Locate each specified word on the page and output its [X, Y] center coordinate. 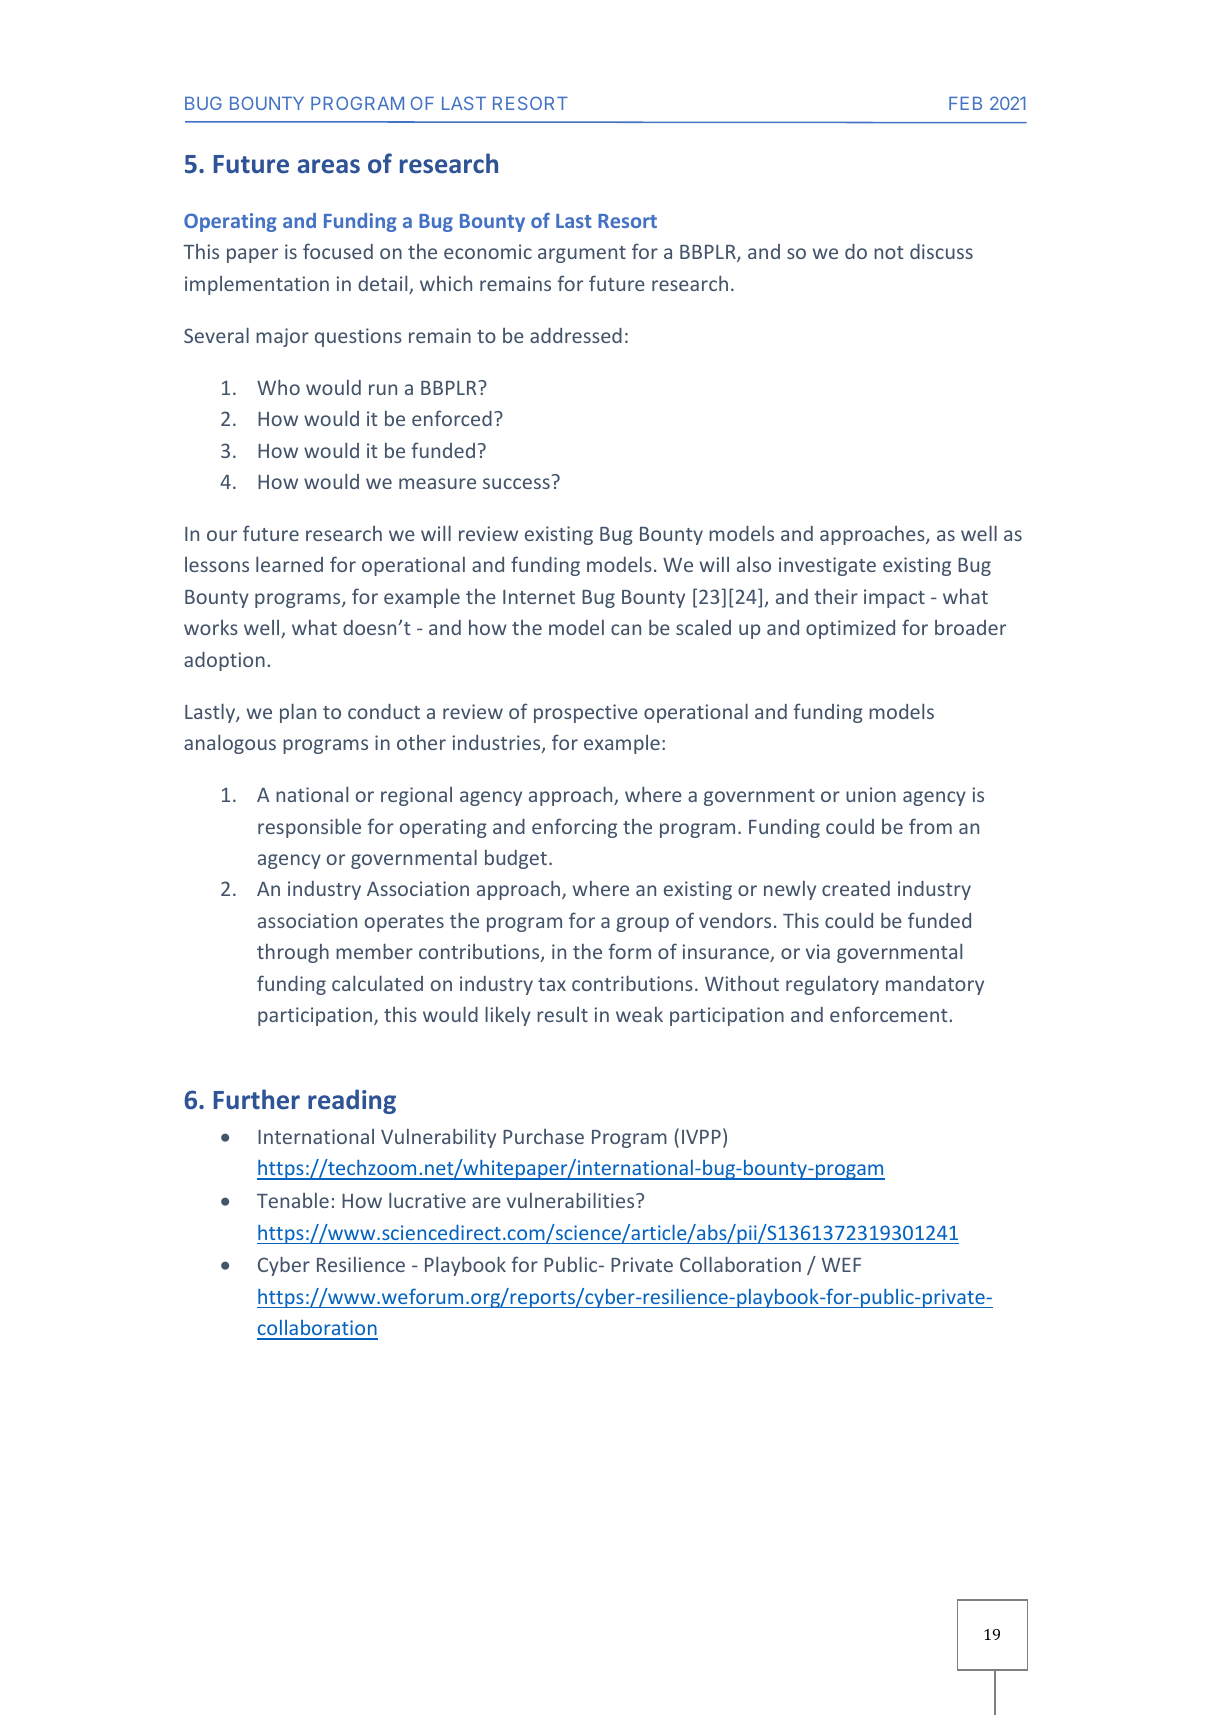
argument [582, 254]
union [871, 794]
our [222, 535]
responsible [309, 828]
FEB [965, 103]
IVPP [701, 1137]
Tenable [293, 1200]
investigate [827, 566]
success [516, 483]
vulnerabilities [572, 1200]
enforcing [574, 828]
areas [329, 166]
